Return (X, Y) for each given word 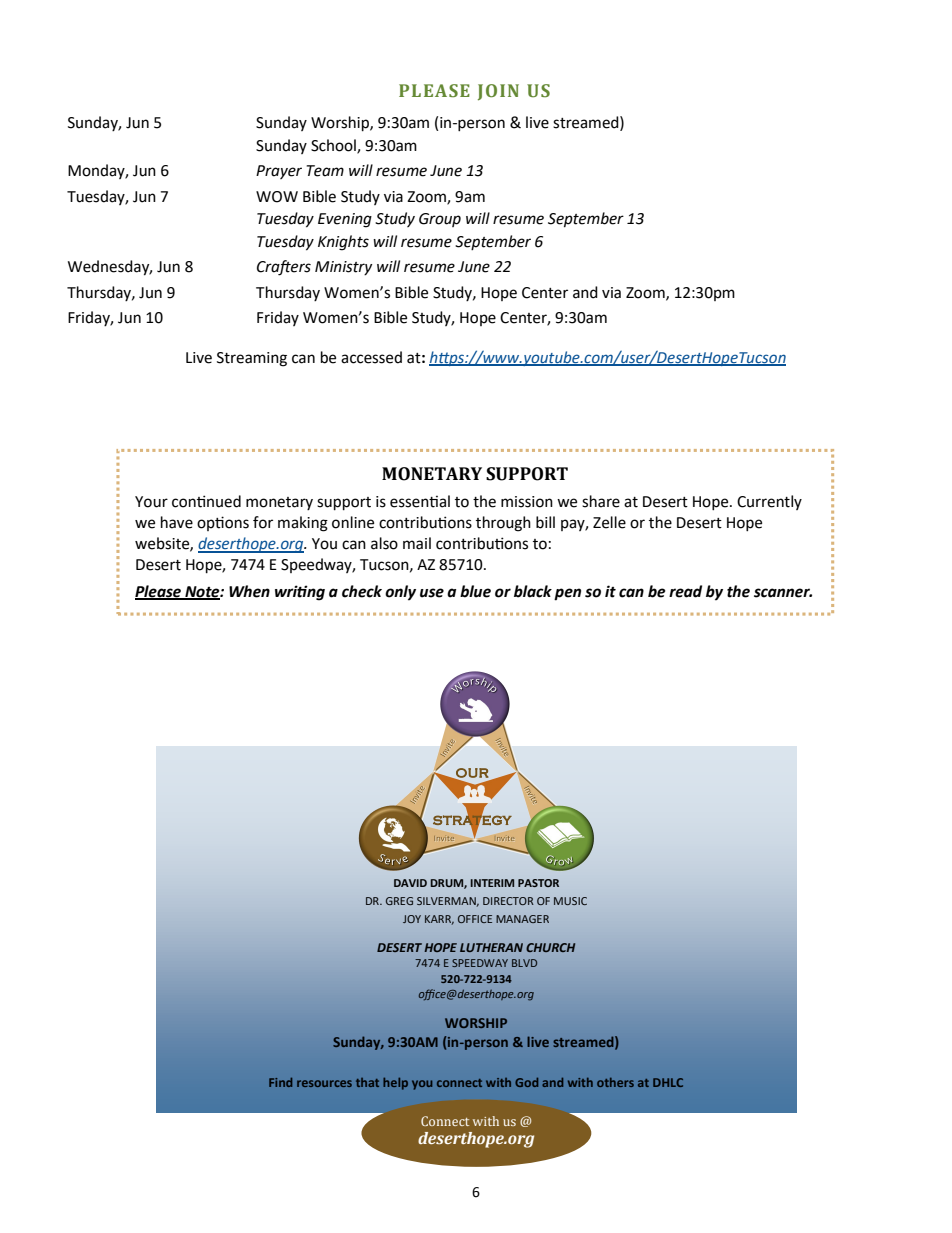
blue (475, 591)
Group (440, 220)
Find (280, 1082)
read (685, 591)
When (249, 591)
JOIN (498, 92)
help (395, 1084)
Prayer (279, 172)
